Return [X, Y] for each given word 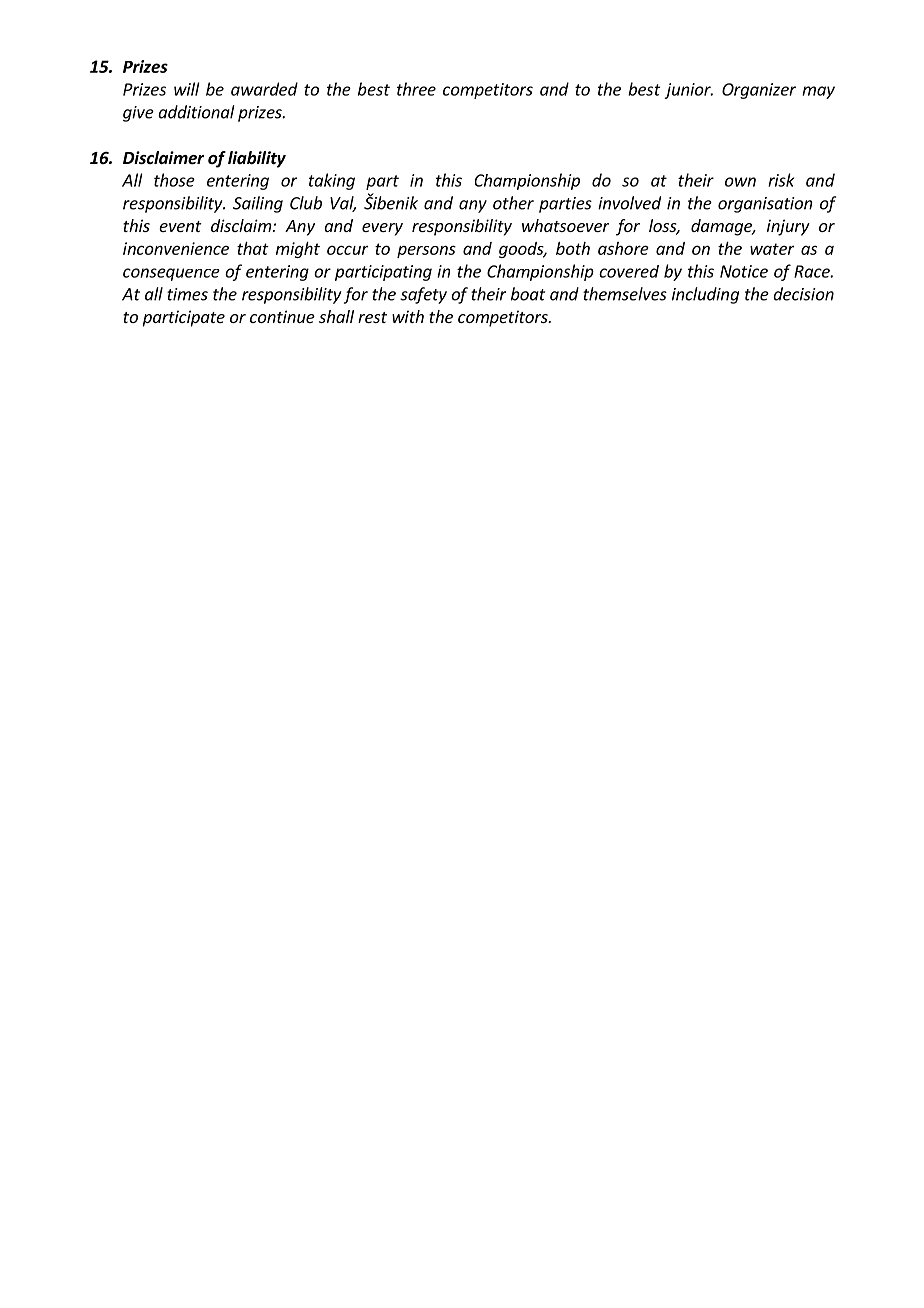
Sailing [258, 204]
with [408, 316]
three [416, 89]
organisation [765, 205]
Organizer [759, 91]
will [187, 89]
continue [282, 316]
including [705, 295]
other [513, 203]
